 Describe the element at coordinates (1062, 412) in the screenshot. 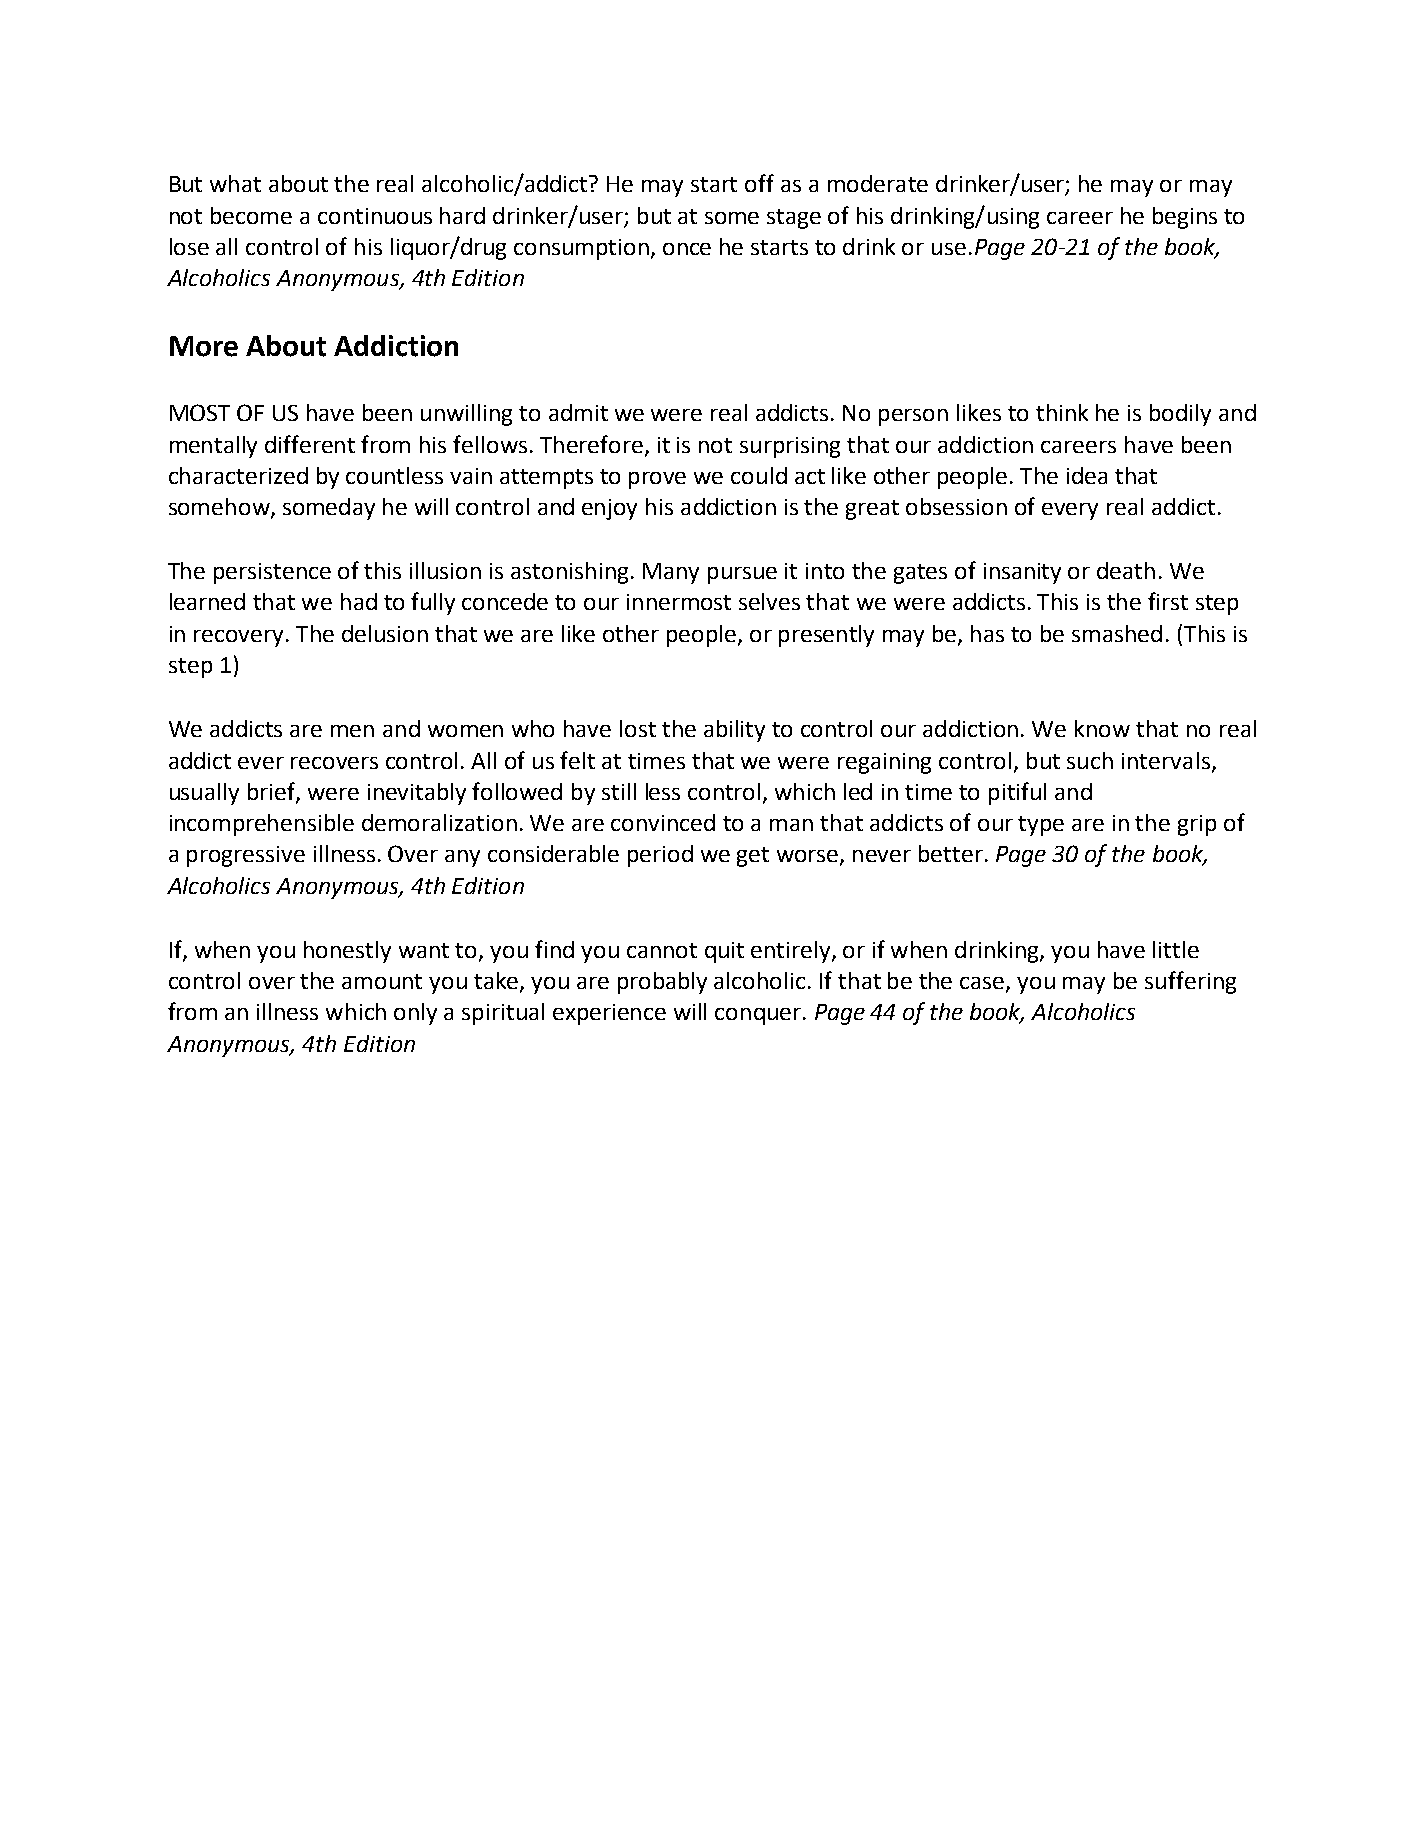

I see `think` at that location.
